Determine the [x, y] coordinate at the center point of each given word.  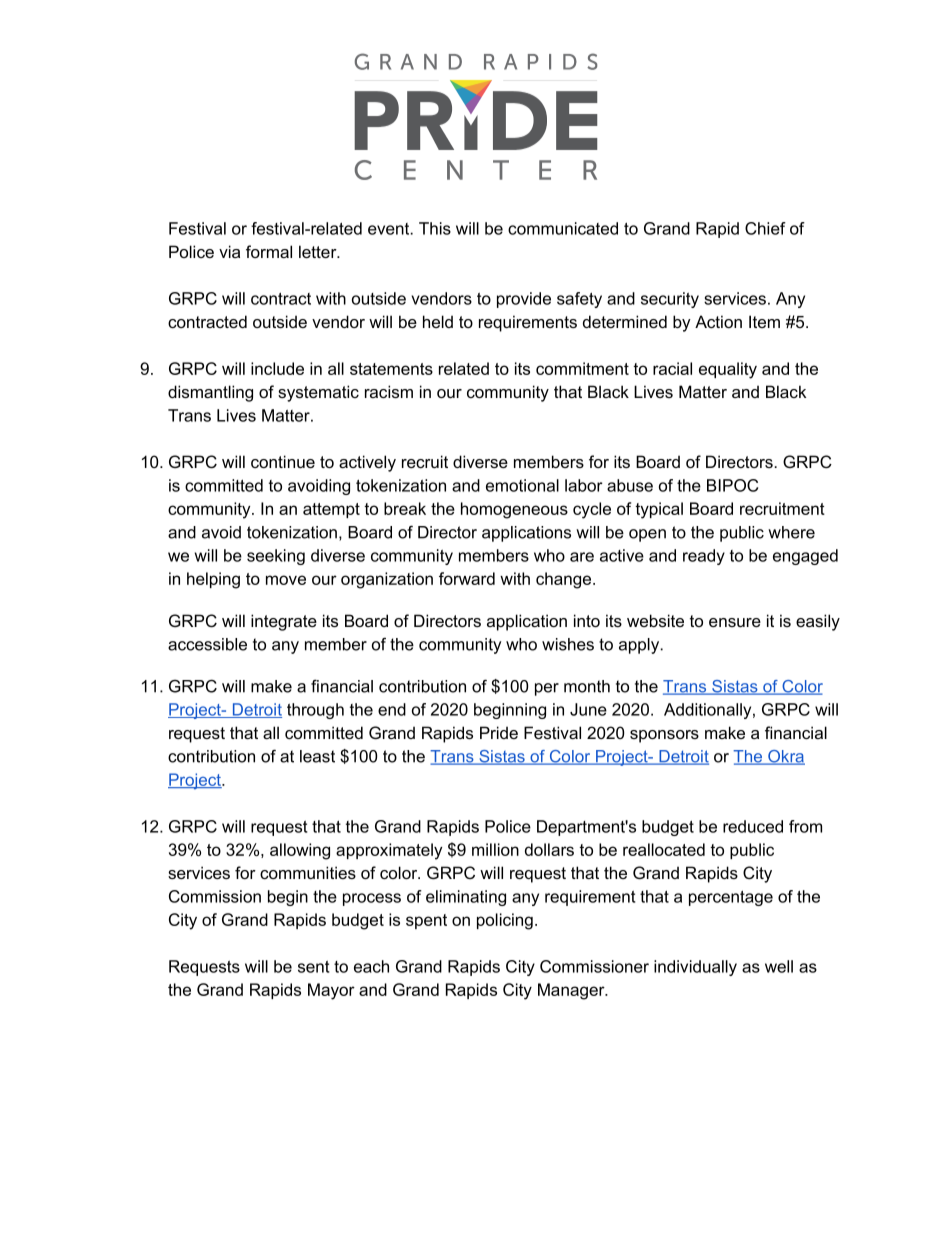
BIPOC [732, 485]
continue [283, 461]
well [779, 966]
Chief [765, 228]
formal [269, 251]
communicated [563, 228]
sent [314, 967]
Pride [499, 732]
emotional [522, 485]
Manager [572, 991]
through [315, 711]
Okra [785, 757]
